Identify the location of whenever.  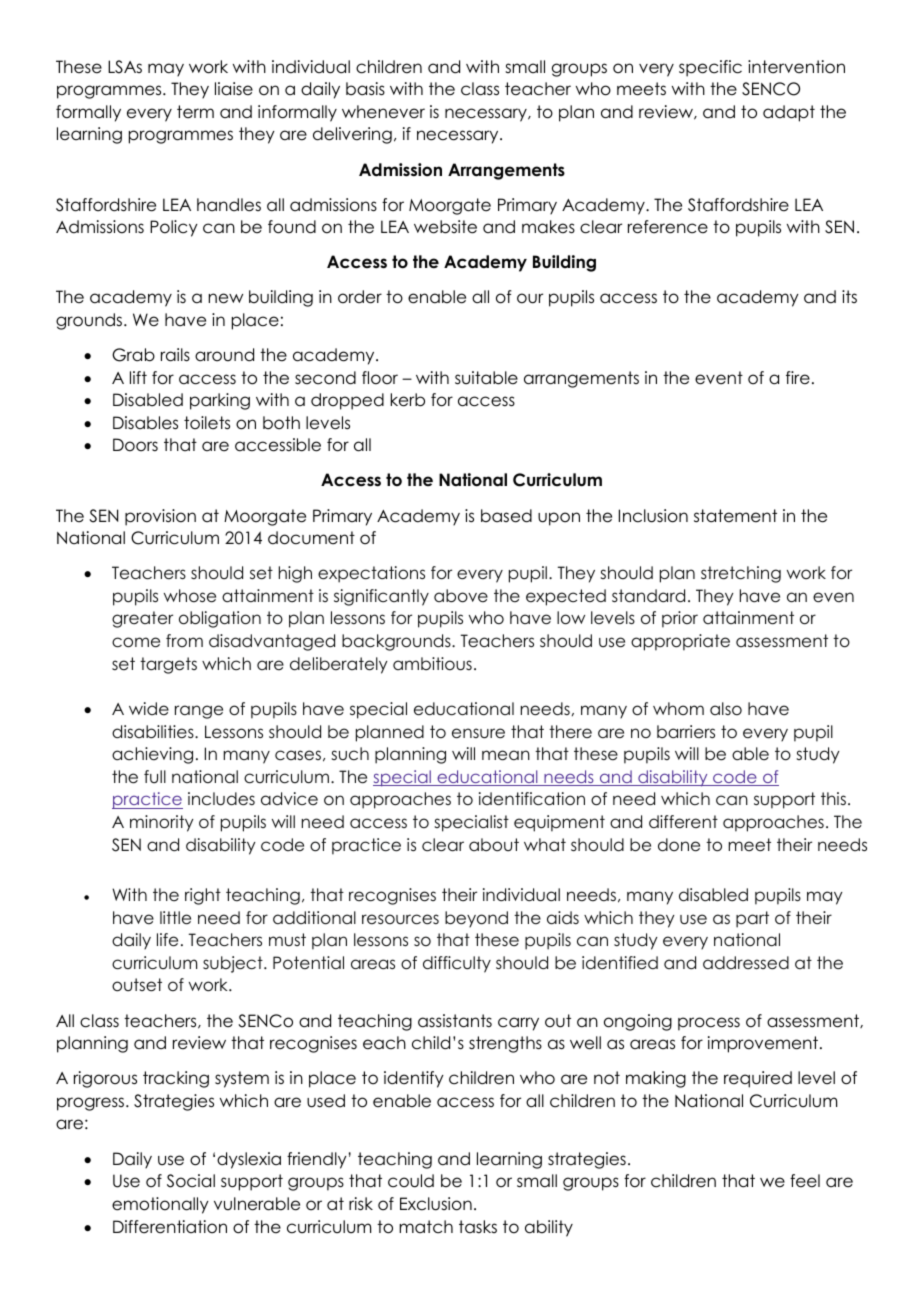
(383, 112).
